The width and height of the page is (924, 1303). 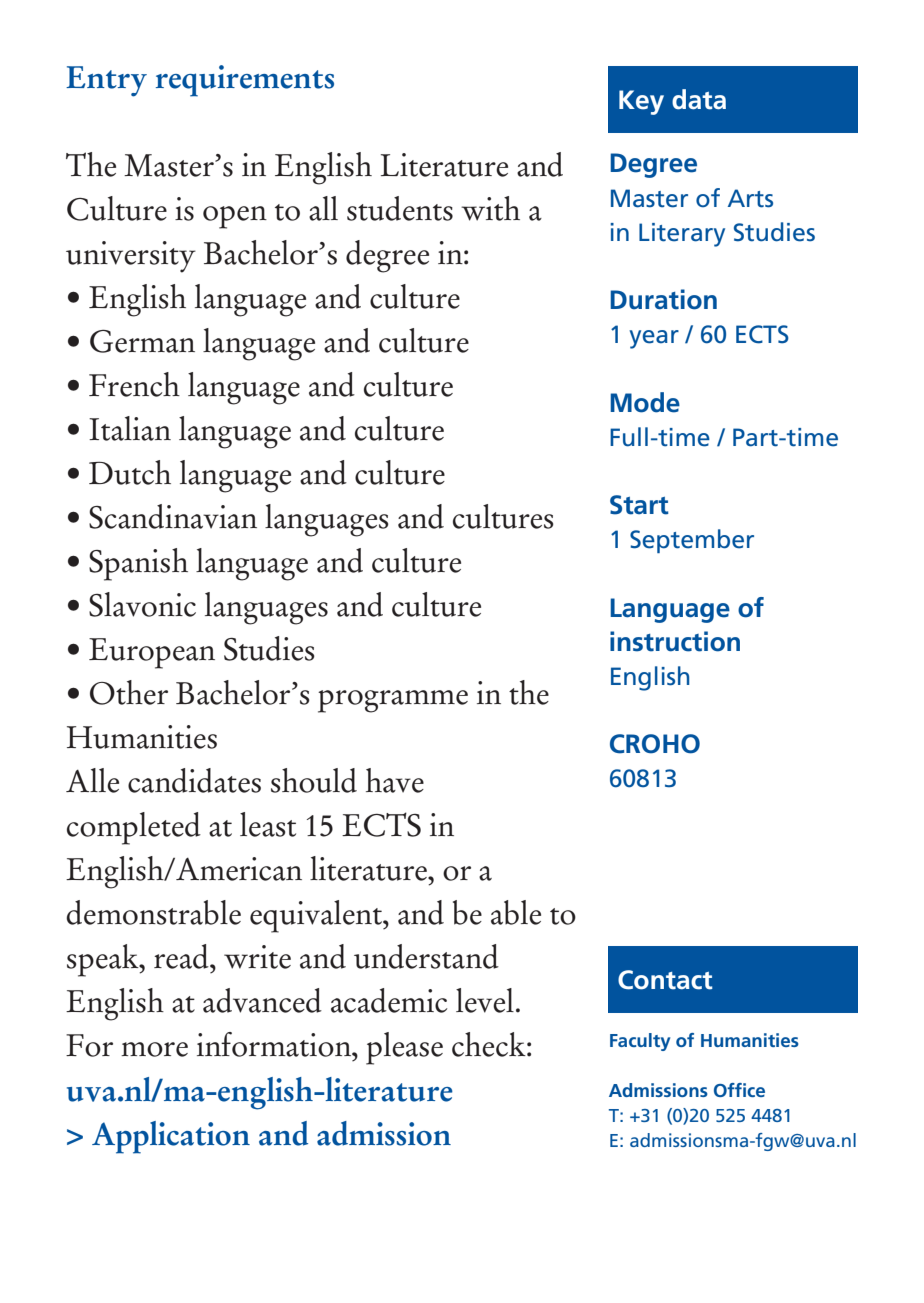 What do you see at coordinates (400, 208) in the page?
I see `students` at bounding box center [400, 208].
